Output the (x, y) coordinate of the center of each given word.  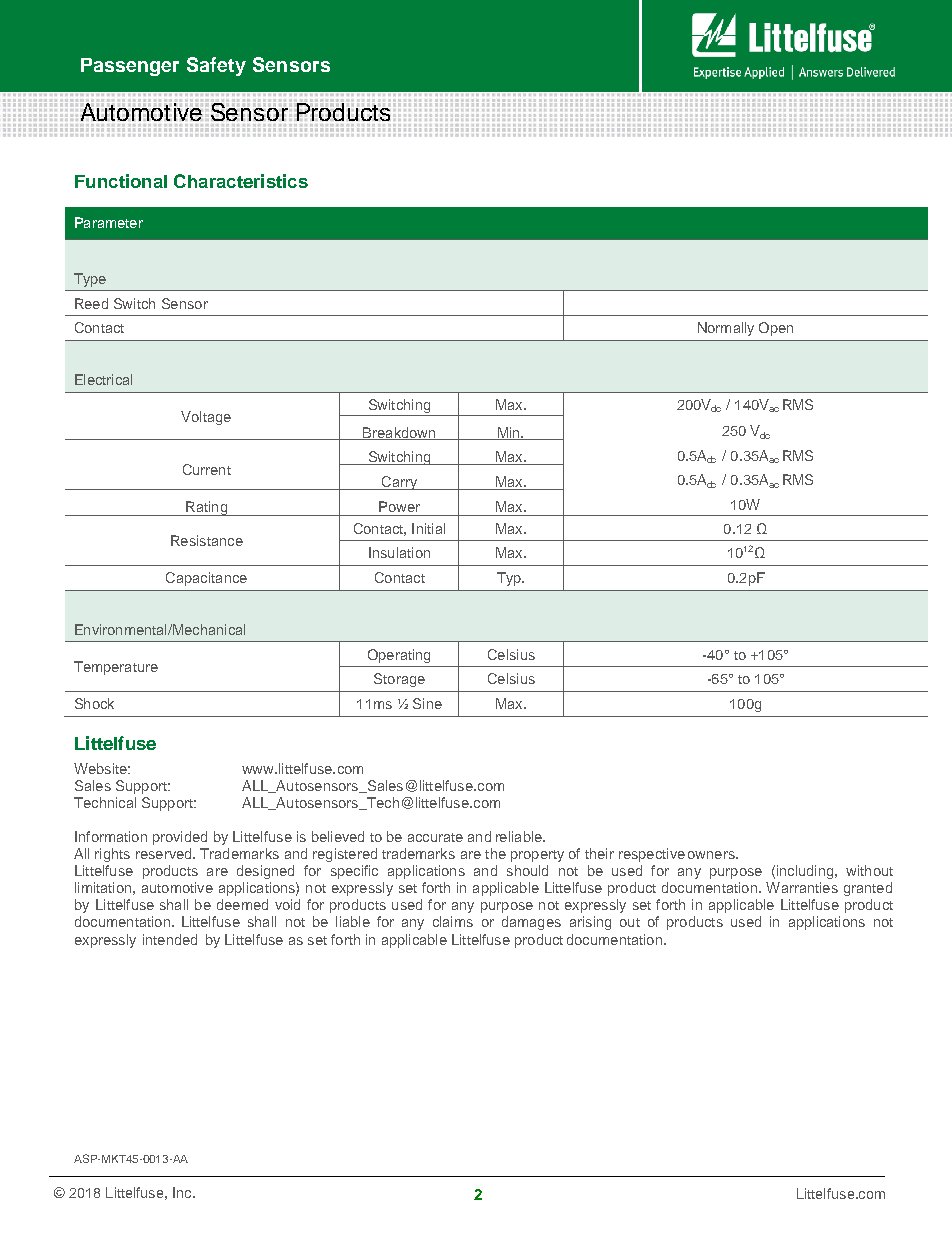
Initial (428, 528)
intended (170, 939)
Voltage (206, 418)
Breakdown (399, 433)
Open (776, 329)
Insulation (399, 552)
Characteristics (241, 181)
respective (652, 855)
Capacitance (206, 579)
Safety (216, 66)
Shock (94, 703)
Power (399, 506)
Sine (427, 703)
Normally (726, 329)
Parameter (109, 222)
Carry (399, 483)
